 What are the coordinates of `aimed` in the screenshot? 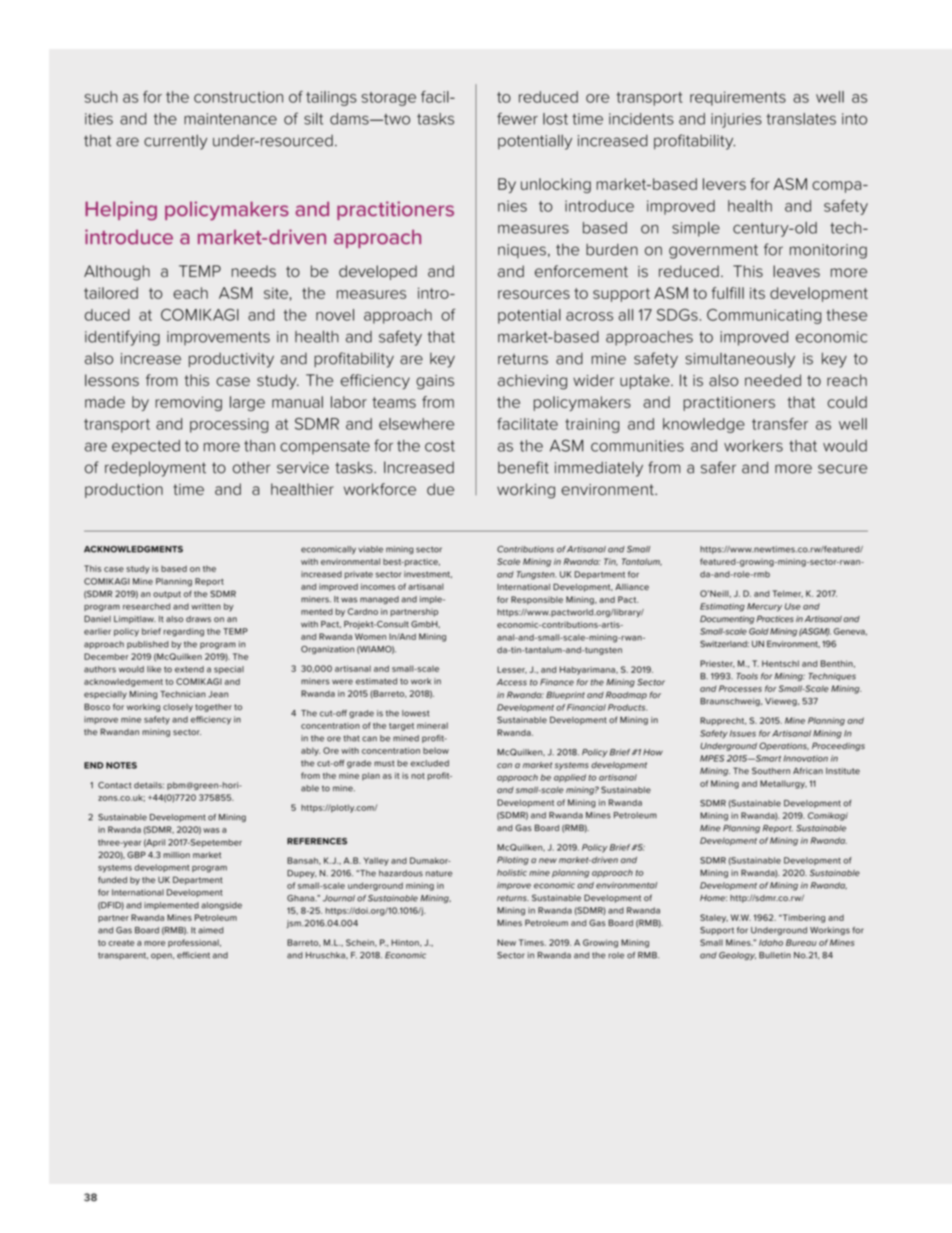 It's located at (211, 930).
